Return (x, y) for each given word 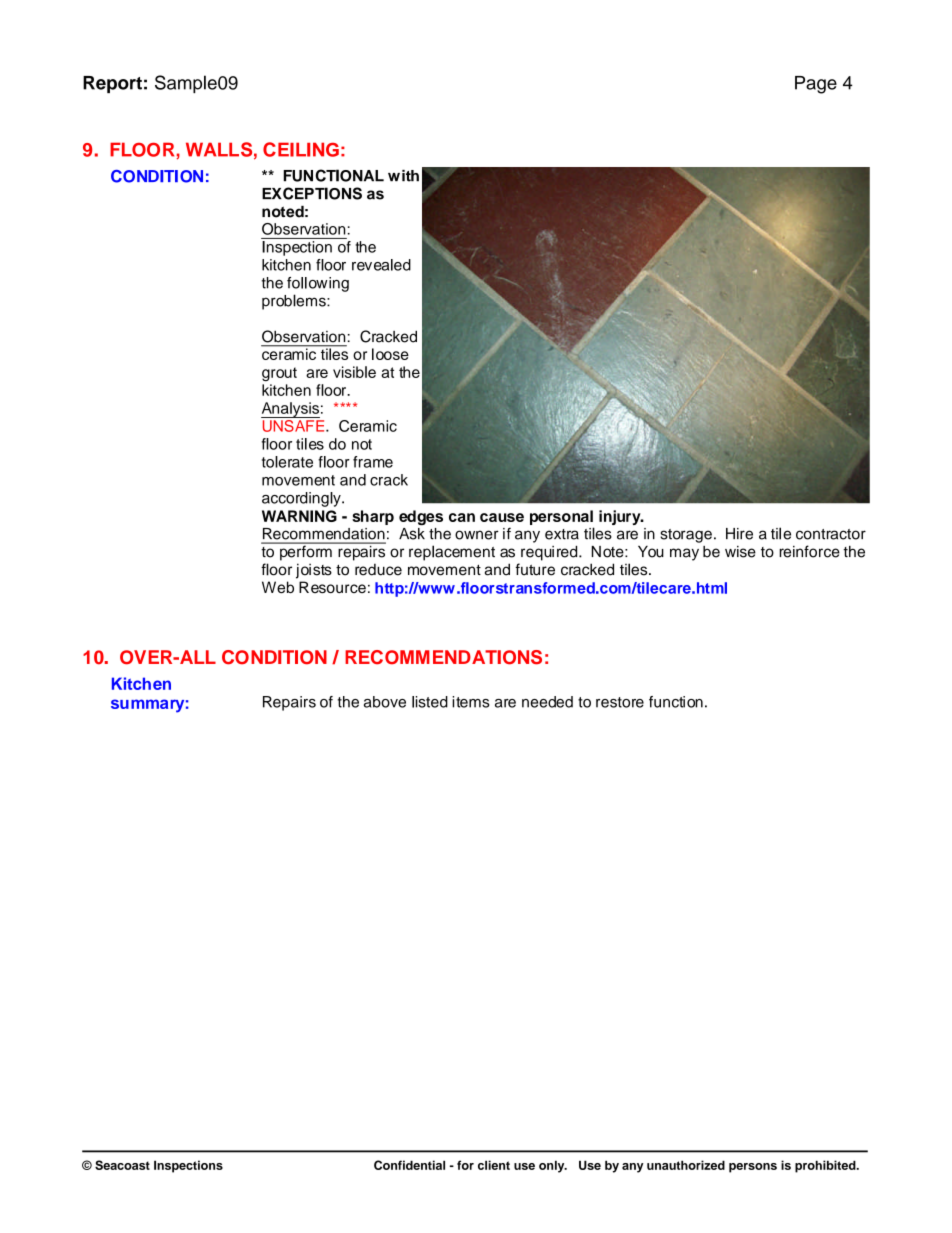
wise (740, 552)
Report (112, 84)
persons (753, 1168)
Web (278, 587)
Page (816, 85)
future (535, 569)
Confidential (409, 1165)
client (494, 1165)
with (403, 176)
